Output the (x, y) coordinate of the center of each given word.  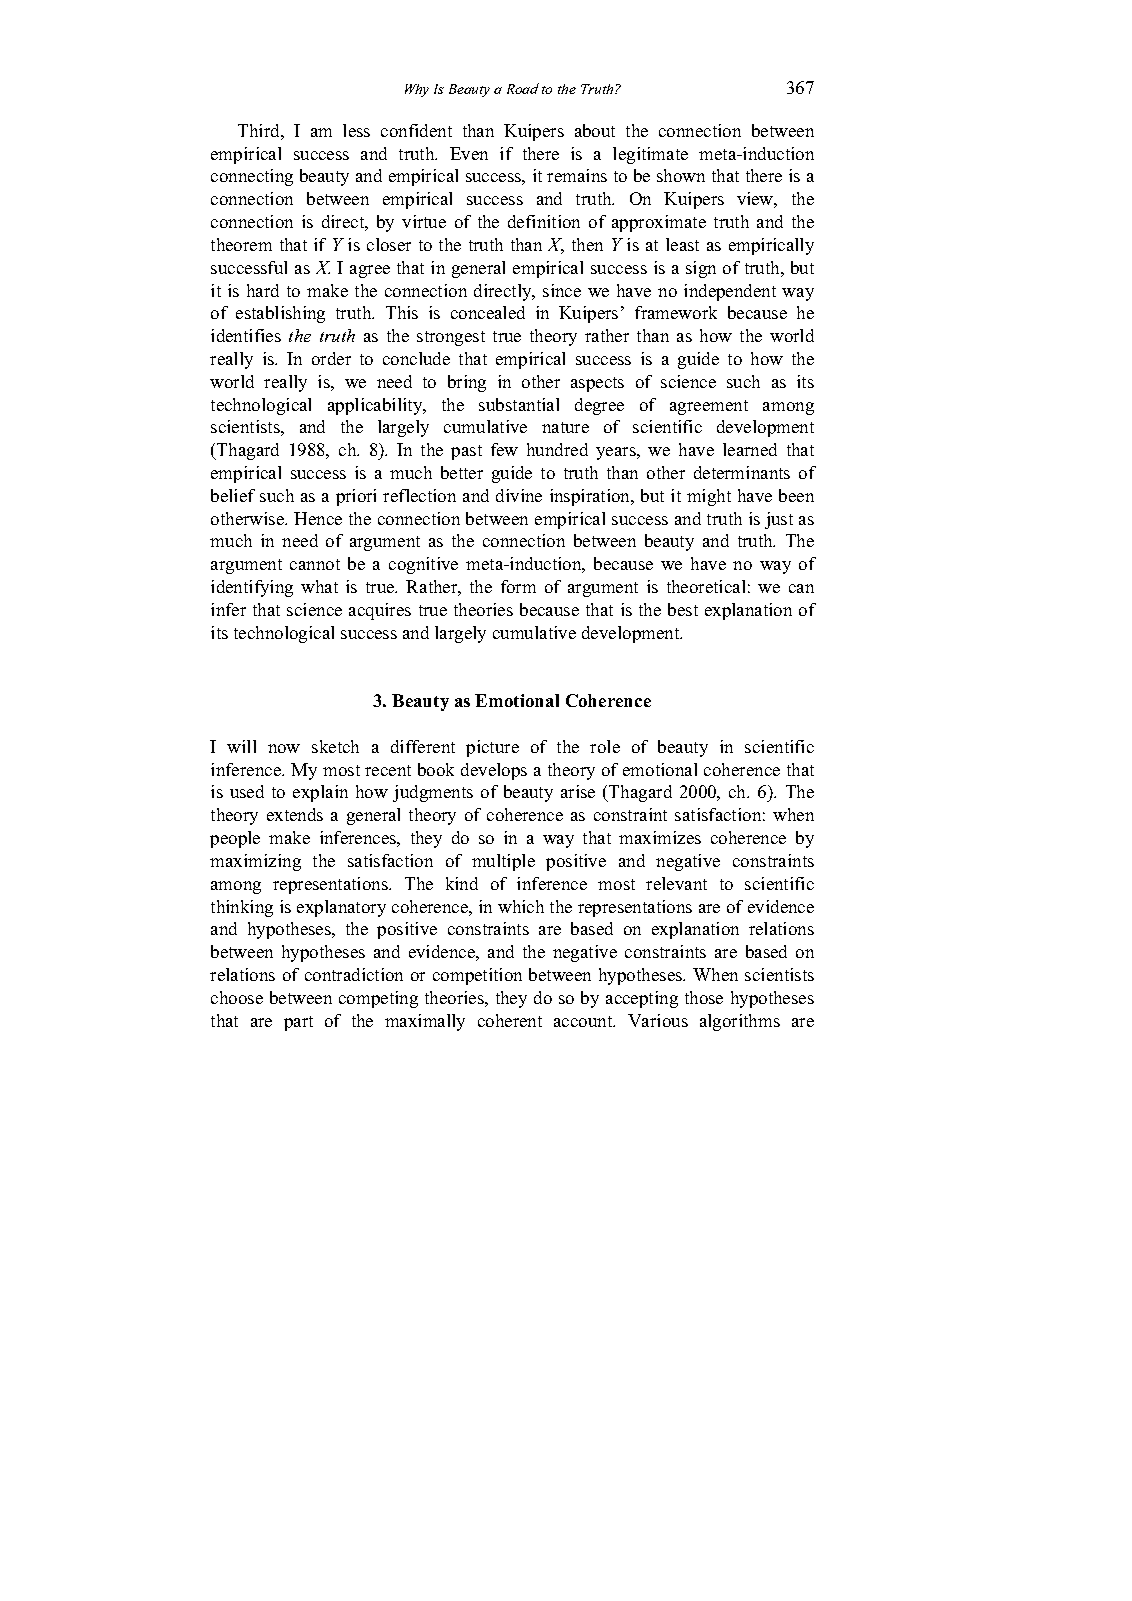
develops (494, 771)
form (518, 586)
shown (681, 175)
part (298, 1023)
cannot (315, 564)
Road (523, 88)
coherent (510, 1020)
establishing (280, 314)
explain (320, 793)
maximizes (660, 837)
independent (730, 292)
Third (260, 130)
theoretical (706, 586)
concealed (488, 312)
